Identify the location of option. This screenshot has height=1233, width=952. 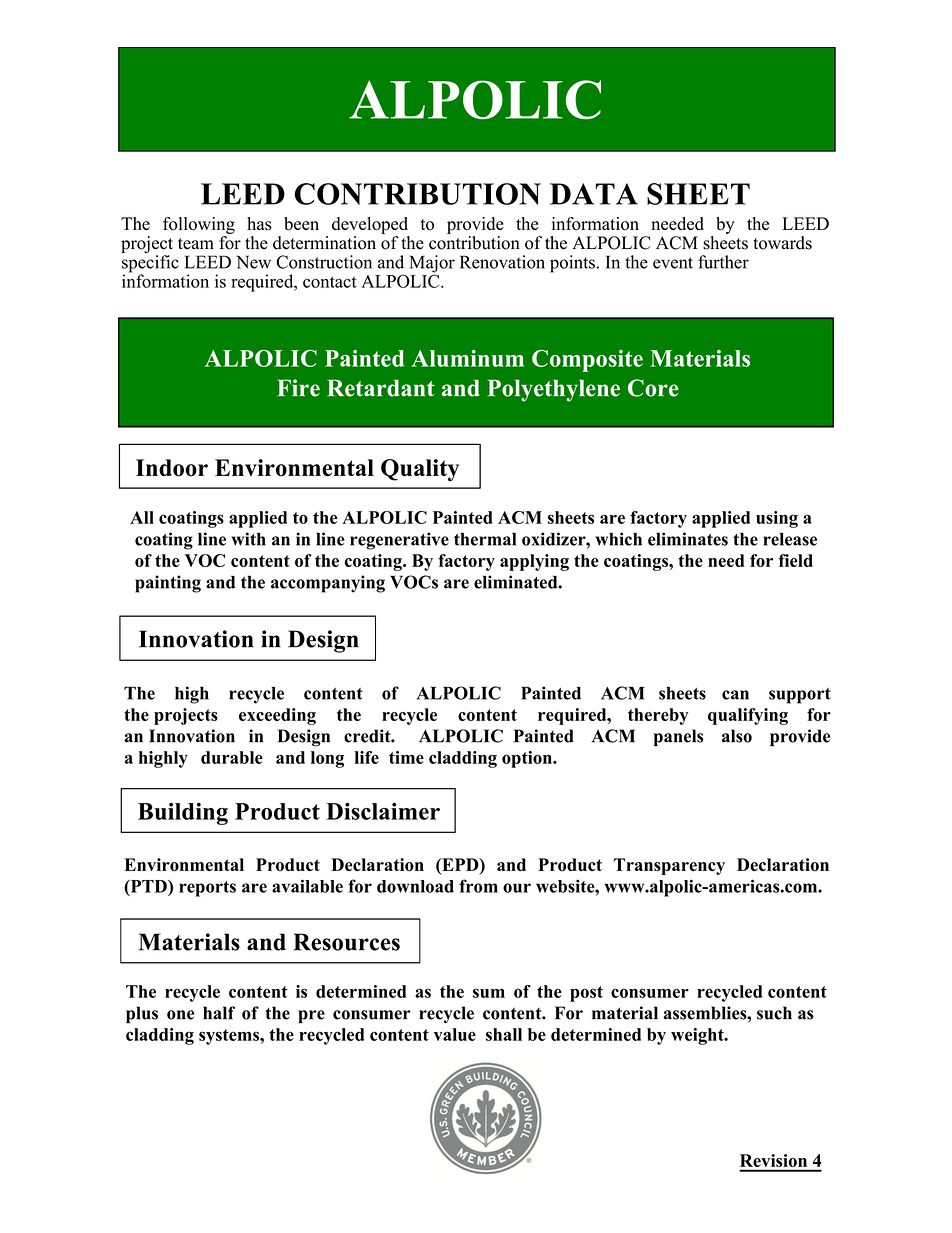
(528, 759).
